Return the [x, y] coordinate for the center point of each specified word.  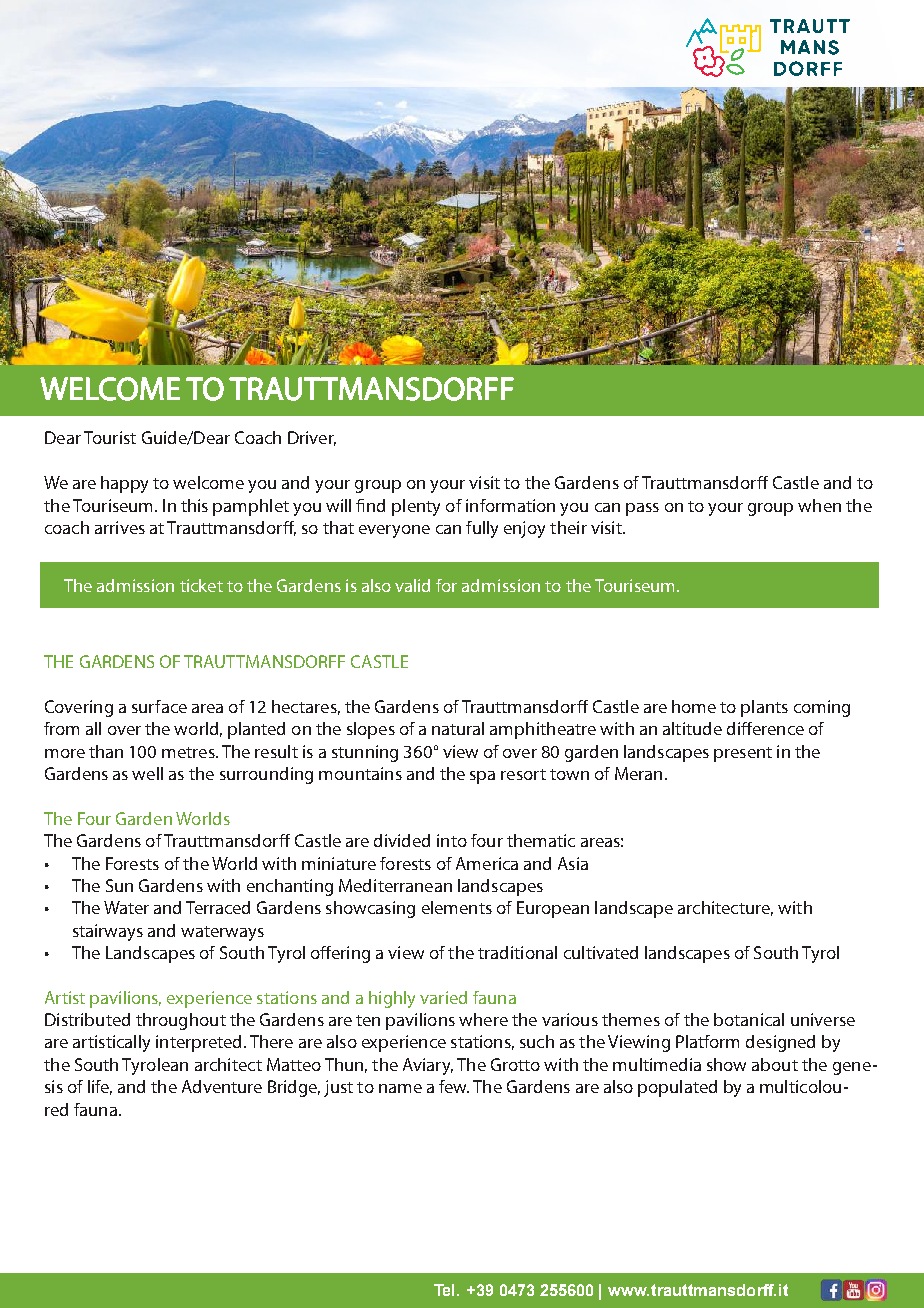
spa [482, 777]
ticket [201, 585]
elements [457, 907]
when [819, 505]
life [100, 1087]
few [454, 1086]
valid [412, 585]
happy [124, 484]
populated [677, 1088]
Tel [446, 1290]
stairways [108, 932]
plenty [416, 507]
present [743, 754]
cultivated [601, 952]
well [147, 773]
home [694, 706]
